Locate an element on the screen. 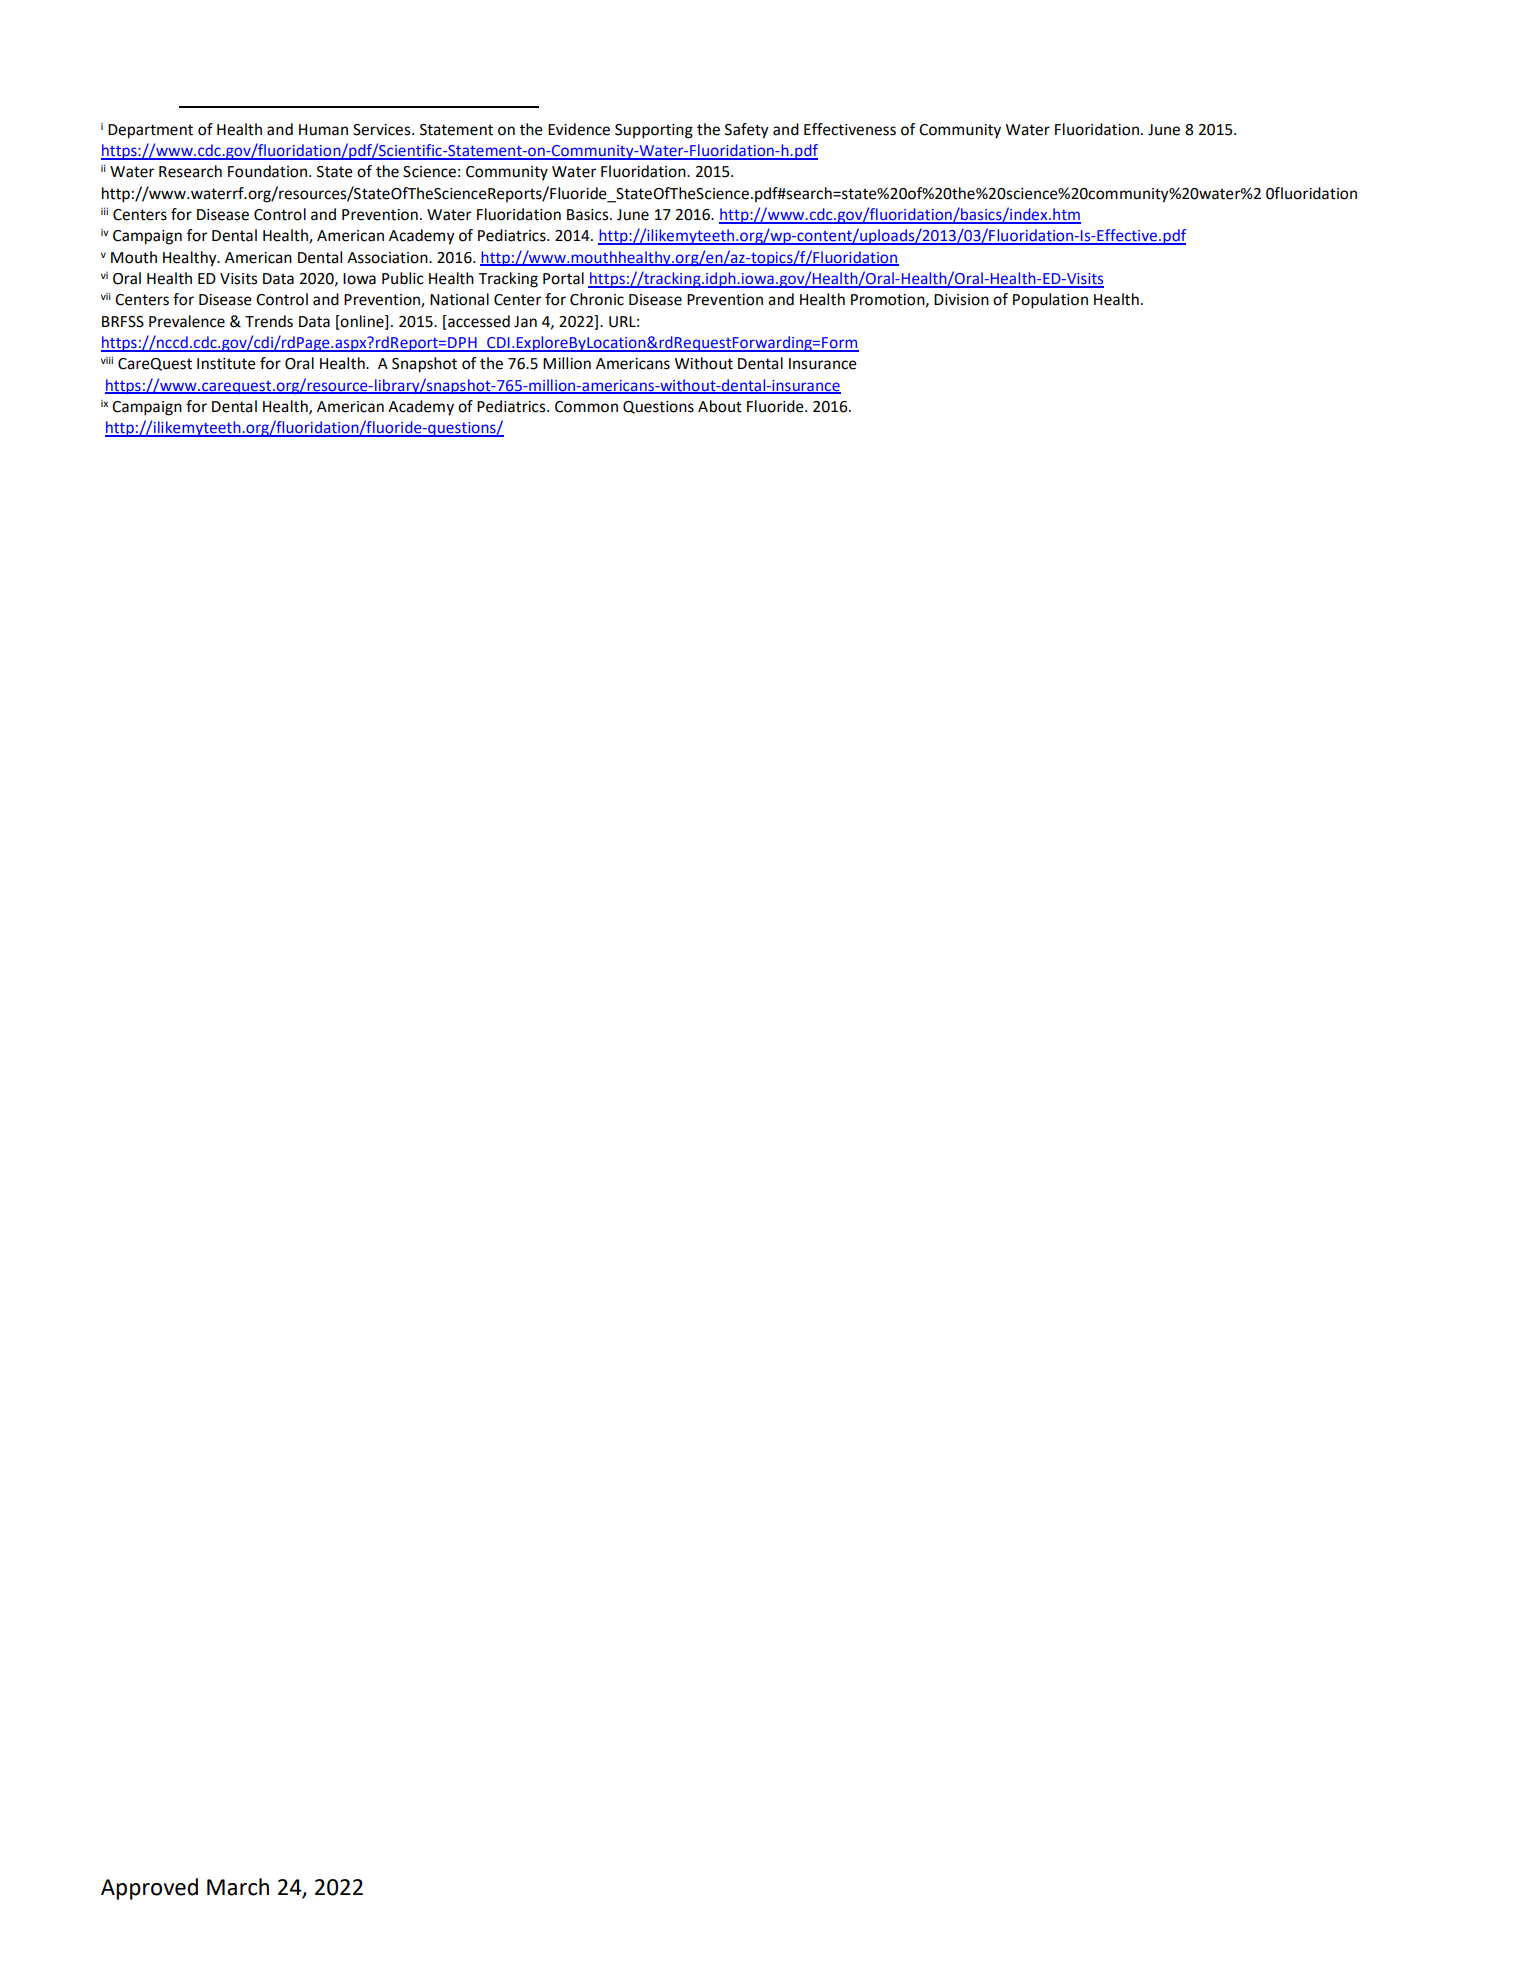 This screenshot has width=1526, height=1975. March is located at coordinates (238, 1887).
